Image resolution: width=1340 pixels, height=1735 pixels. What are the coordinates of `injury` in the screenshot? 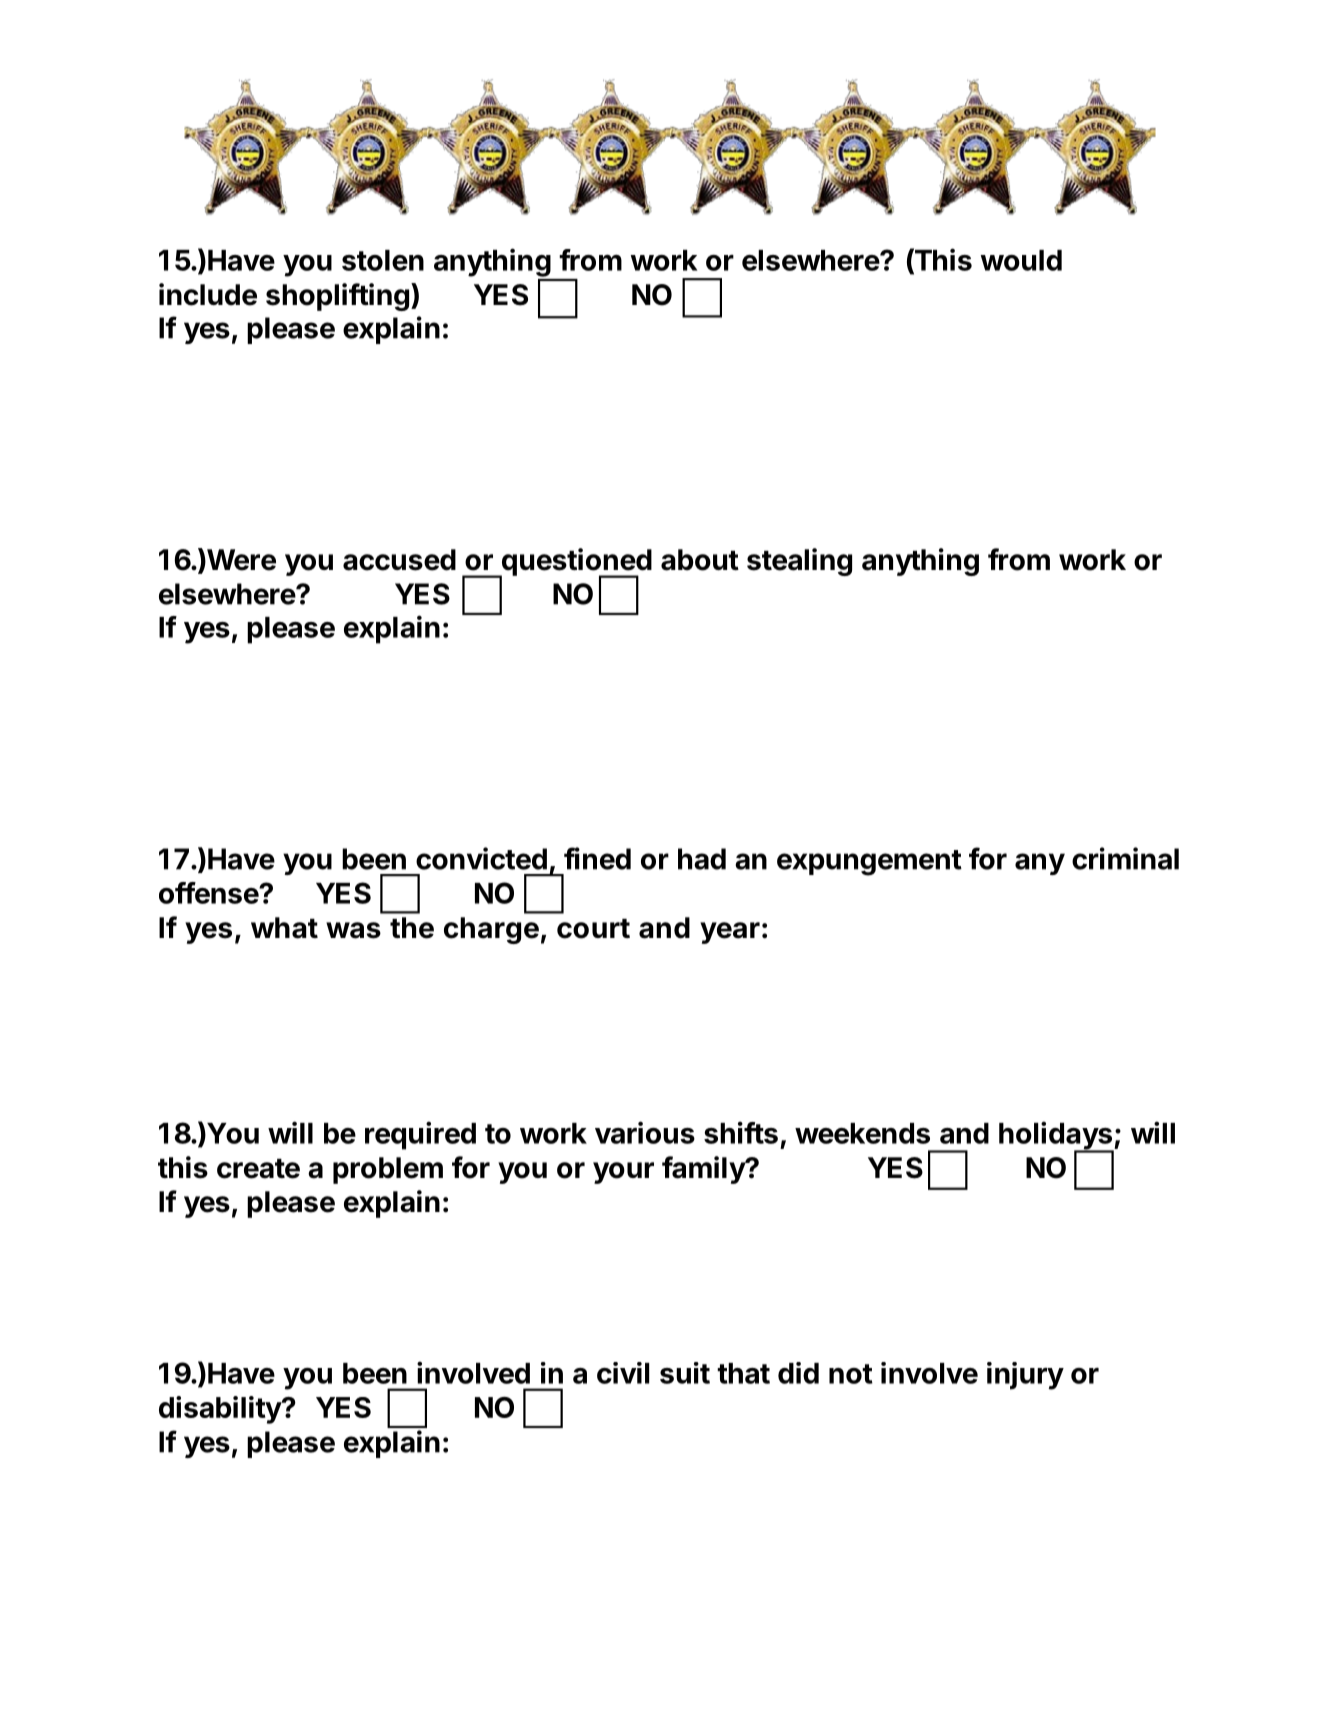 It's located at (1025, 1376).
